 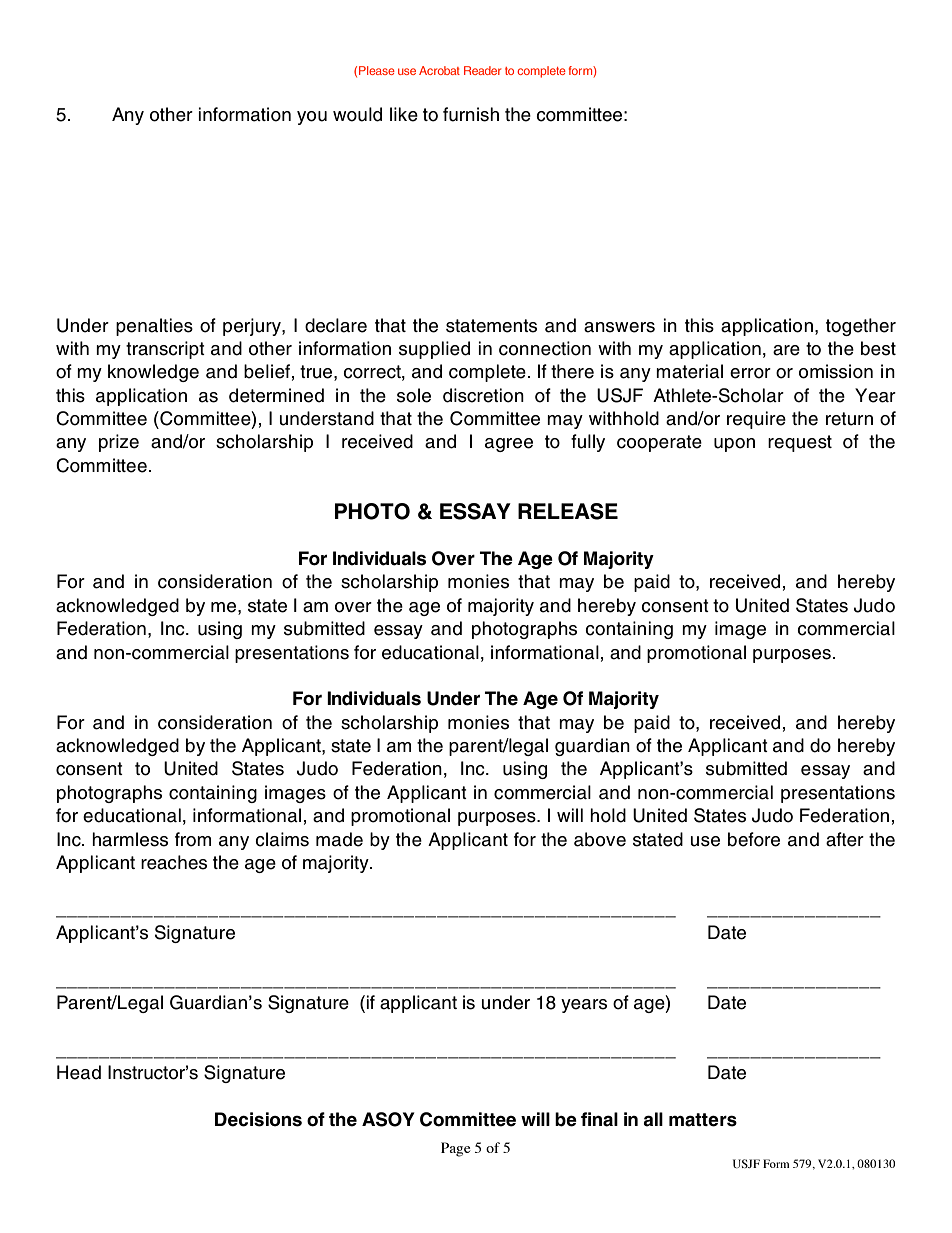 What do you see at coordinates (258, 1119) in the page?
I see `Decisions` at bounding box center [258, 1119].
